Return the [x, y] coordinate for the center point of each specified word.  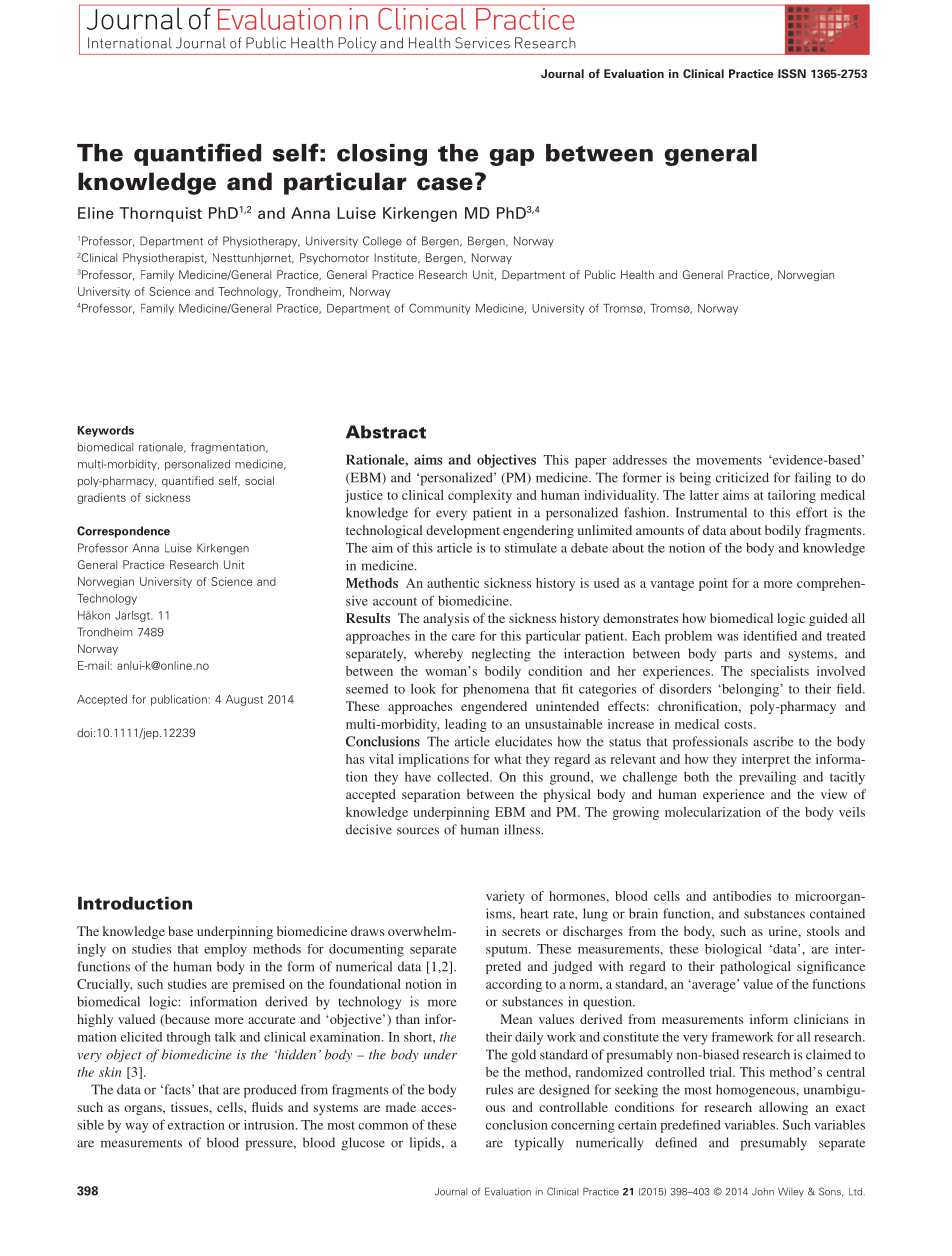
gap [511, 157]
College [382, 242]
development [463, 531]
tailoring [792, 496]
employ [225, 950]
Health [637, 274]
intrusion [270, 1125]
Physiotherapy [261, 242]
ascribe [773, 741]
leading [466, 725]
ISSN [792, 73]
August [244, 700]
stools [823, 931]
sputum [508, 951]
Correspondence [123, 532]
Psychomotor [334, 259]
